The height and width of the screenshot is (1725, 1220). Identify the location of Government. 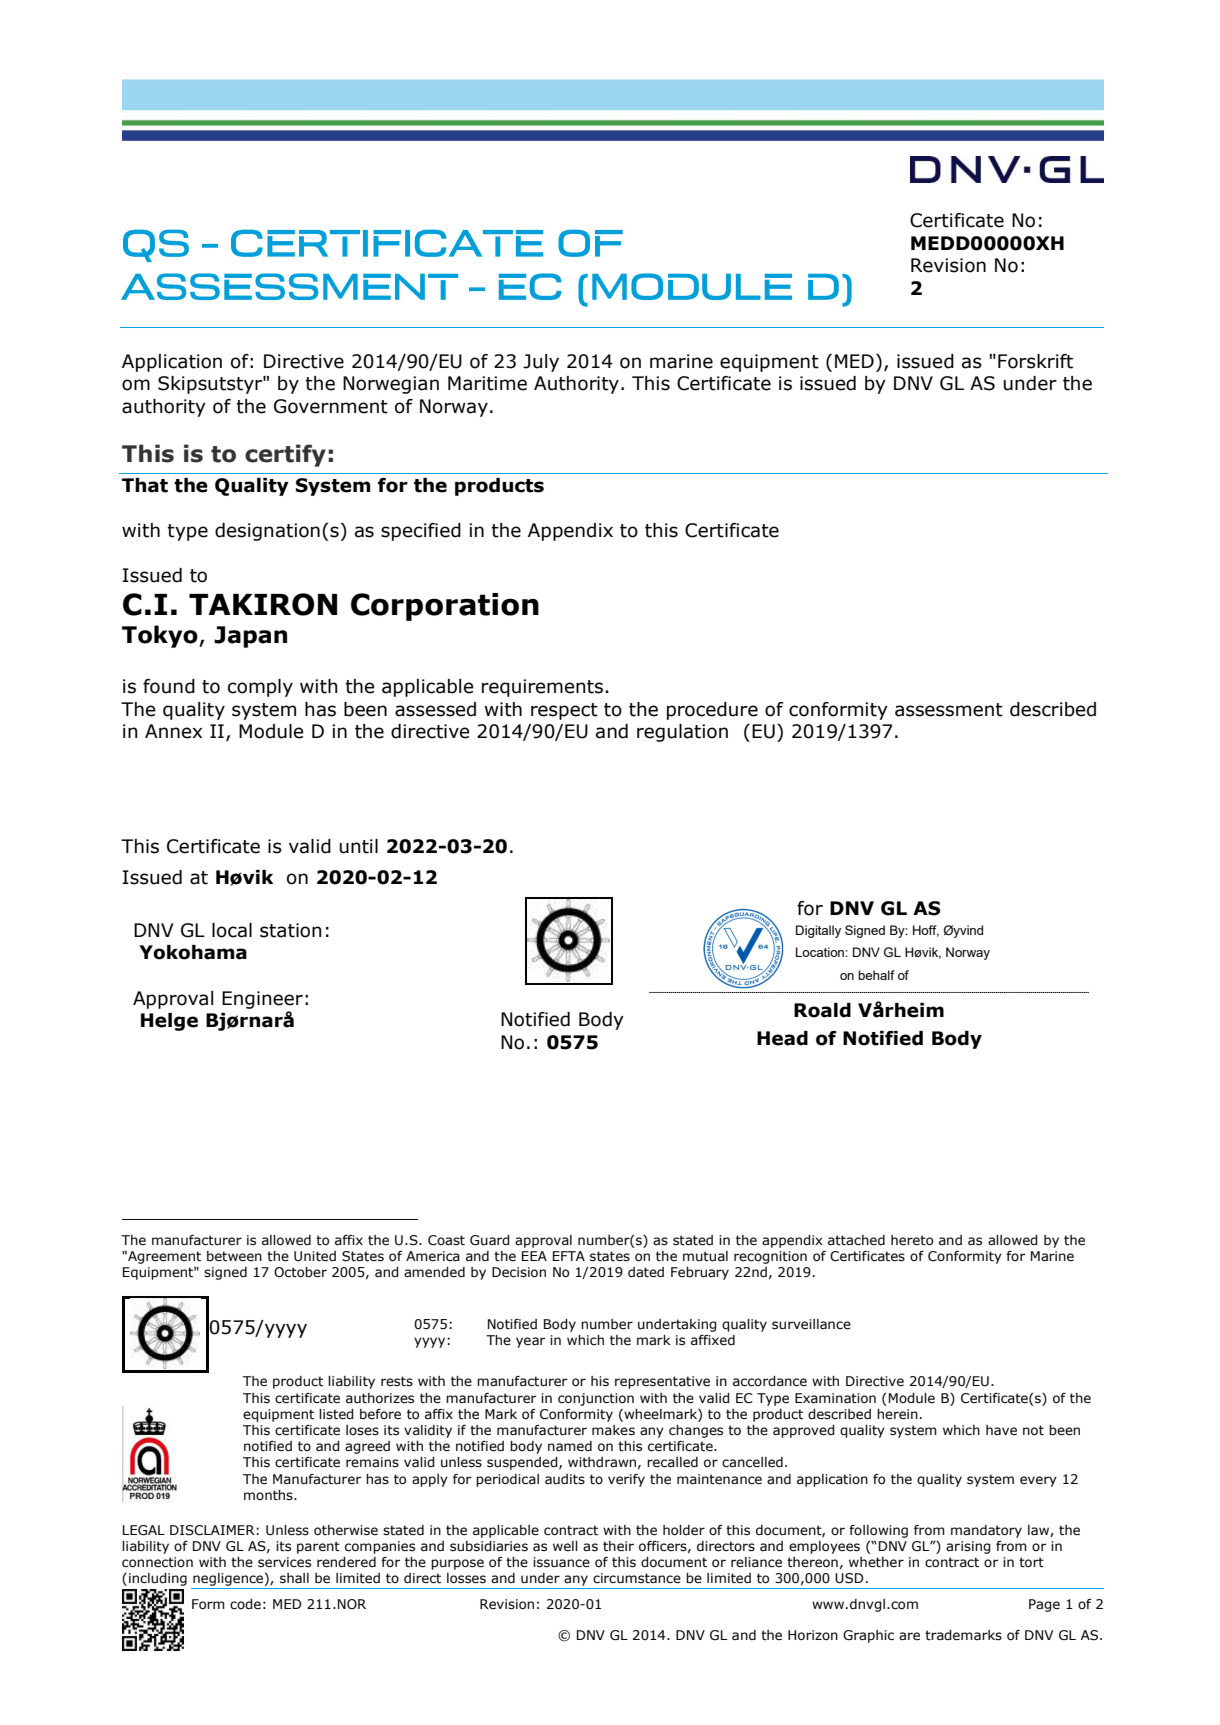
(331, 406).
